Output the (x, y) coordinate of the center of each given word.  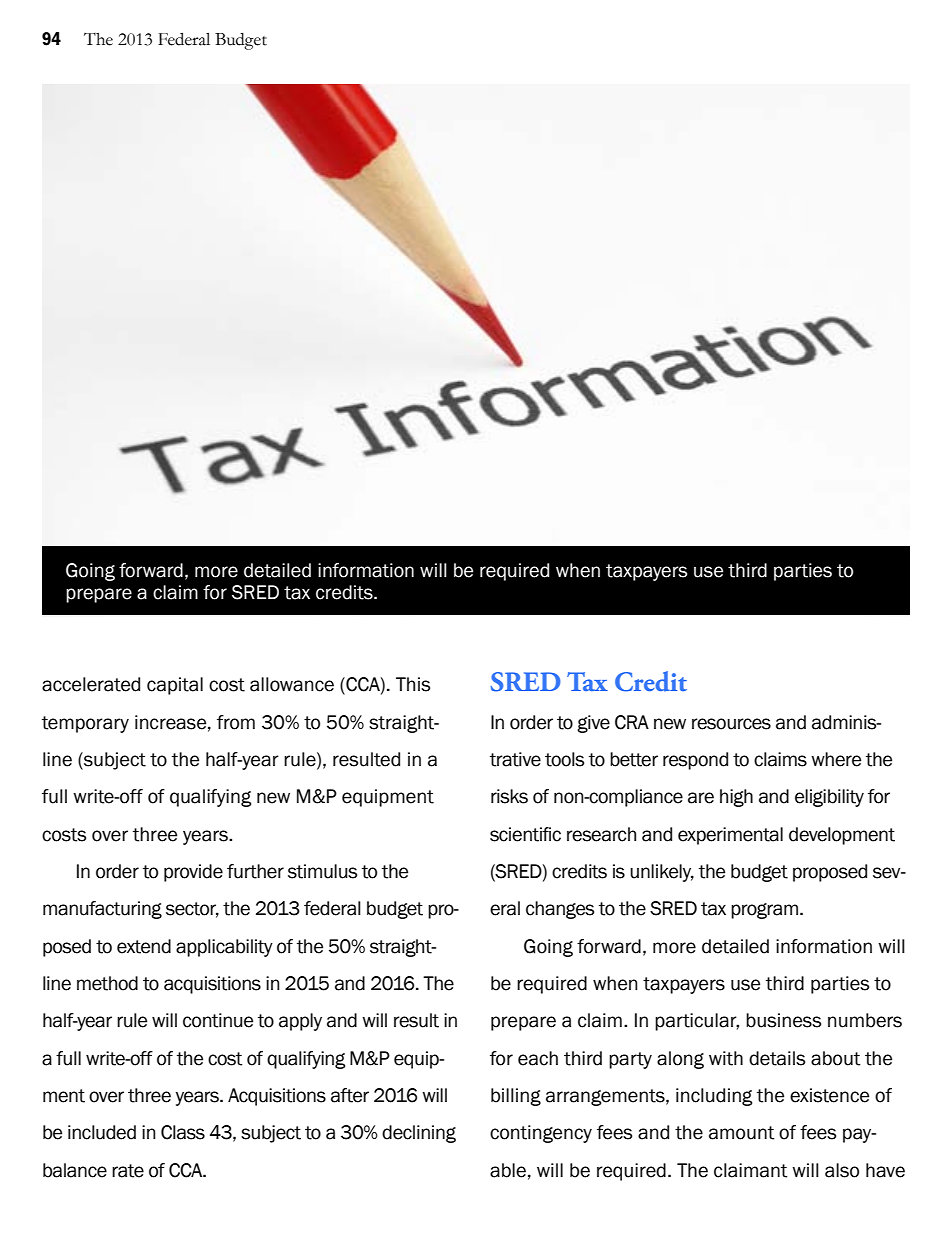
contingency (541, 1134)
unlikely (662, 873)
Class (183, 1132)
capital (175, 686)
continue (218, 1020)
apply (300, 1022)
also (842, 1170)
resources (731, 724)
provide (193, 873)
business (783, 1020)
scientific (525, 834)
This (413, 684)
